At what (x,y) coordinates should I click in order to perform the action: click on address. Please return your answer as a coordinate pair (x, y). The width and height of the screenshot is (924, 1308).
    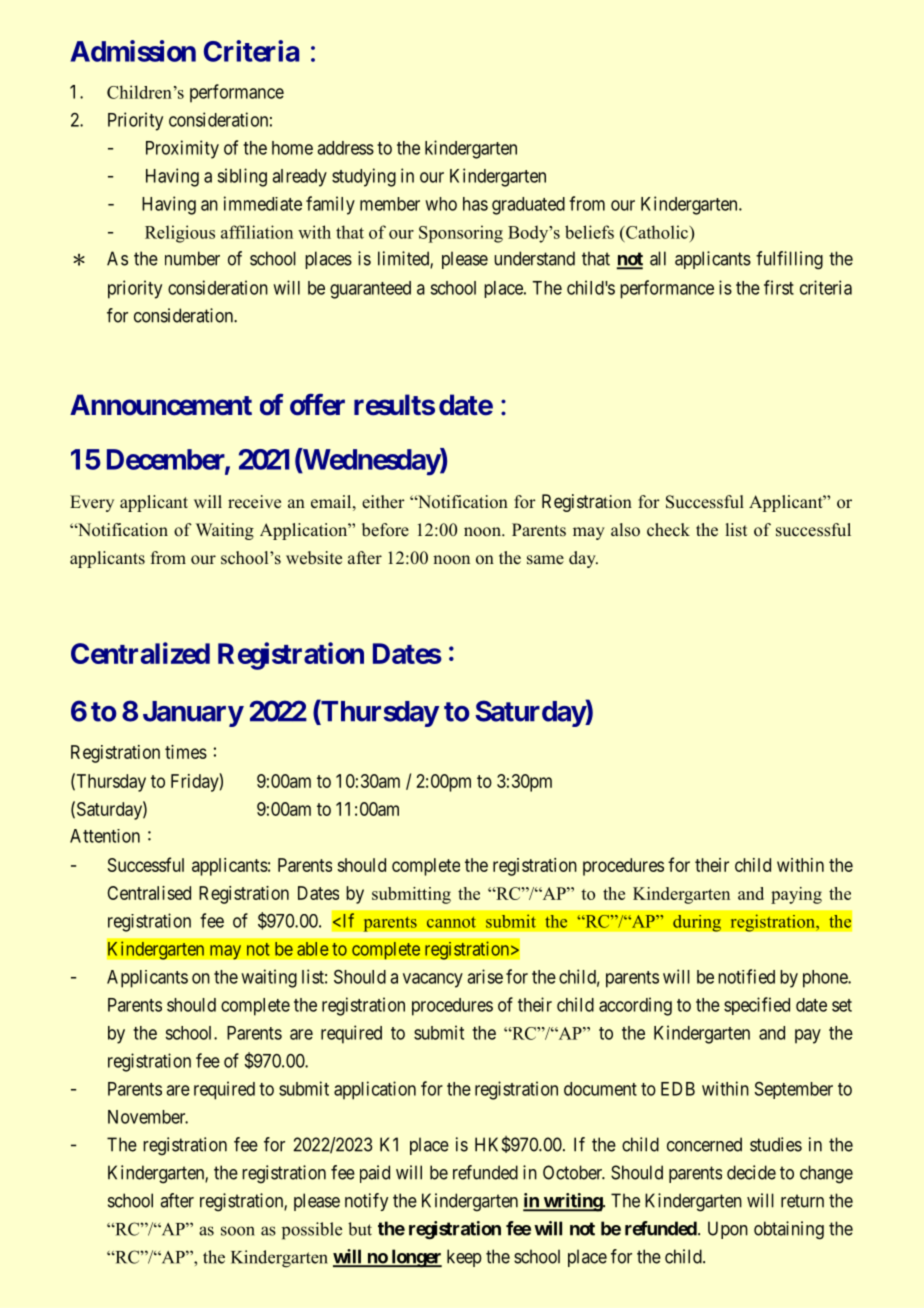
    Looking at the image, I should click on (345, 148).
